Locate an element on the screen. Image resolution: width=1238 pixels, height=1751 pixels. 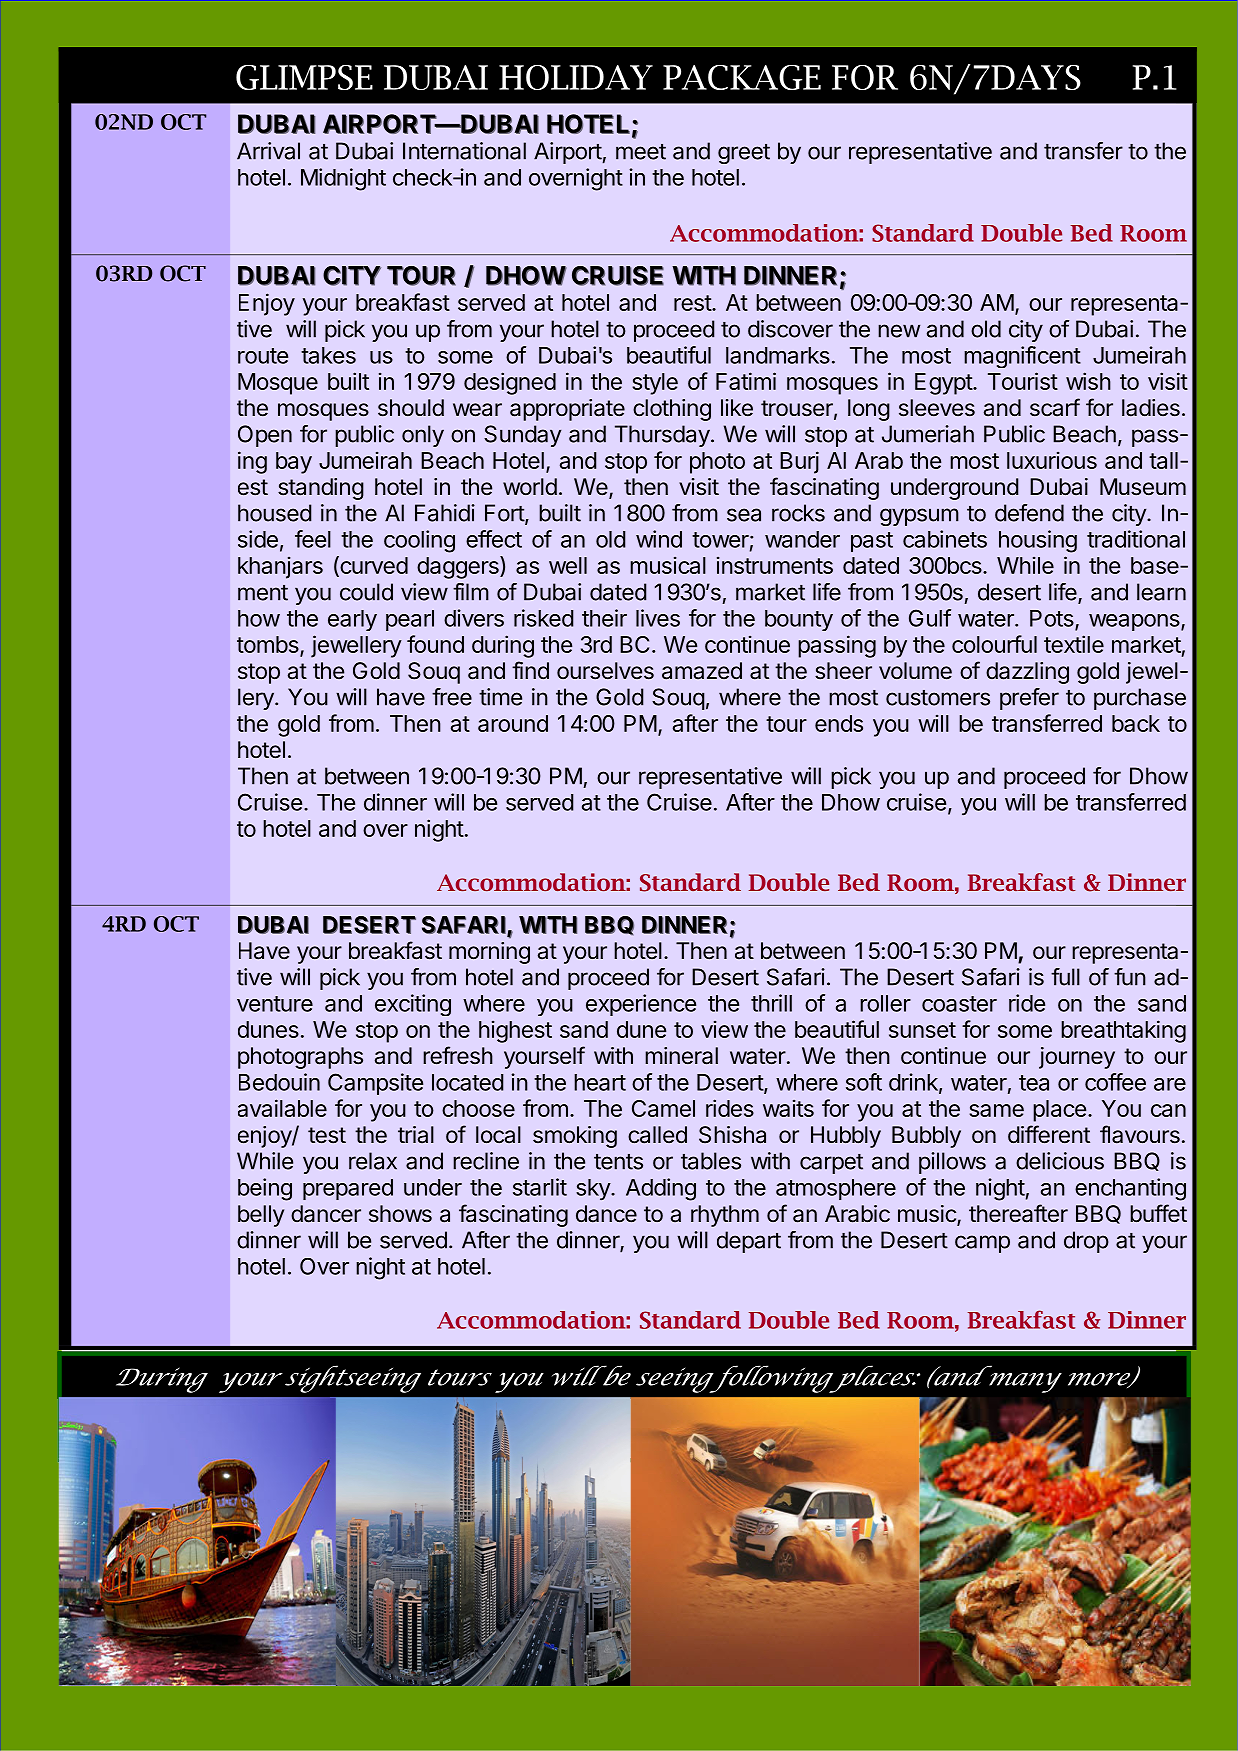
greet is located at coordinates (744, 154).
